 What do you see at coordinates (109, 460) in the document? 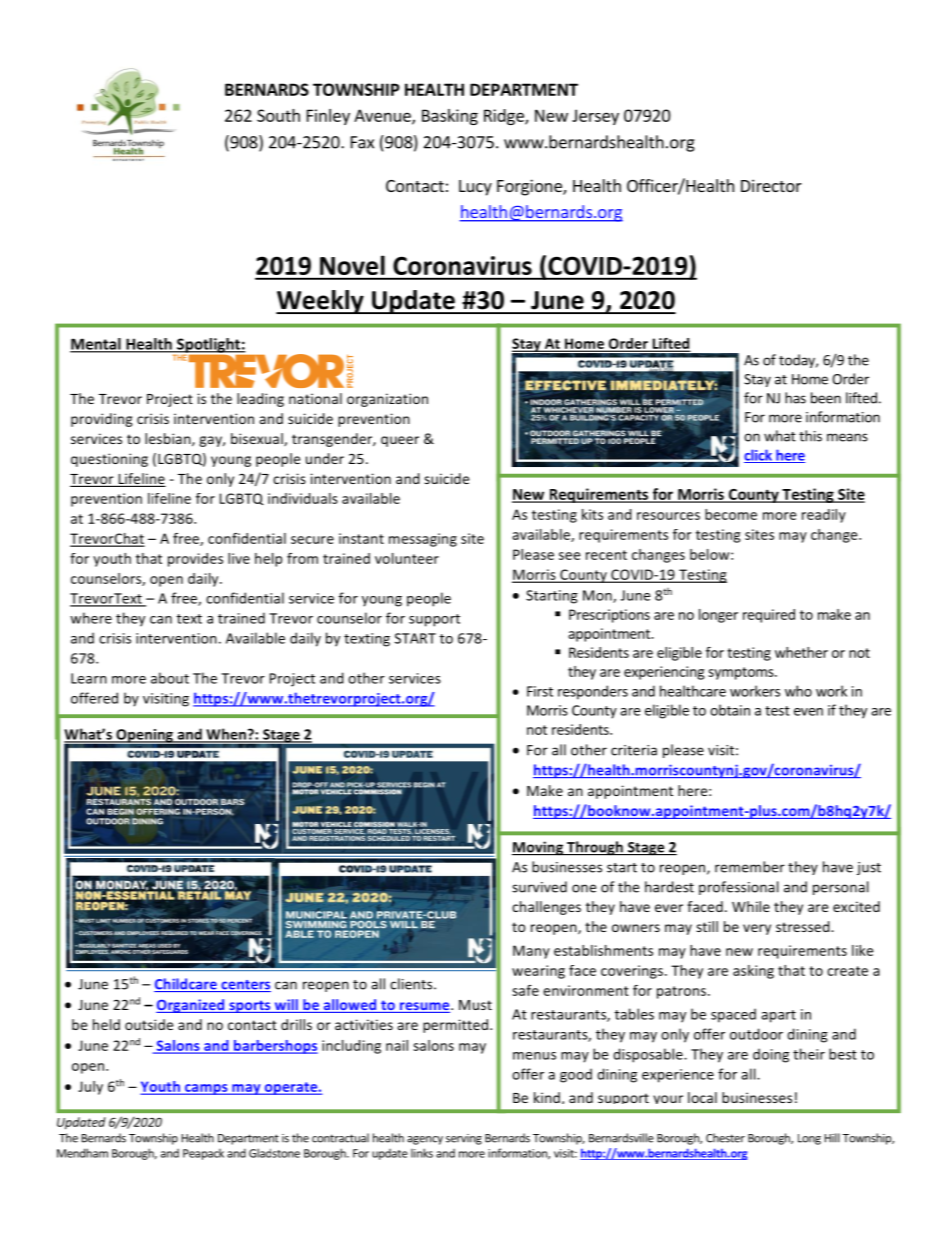
I see `questioning` at bounding box center [109, 460].
